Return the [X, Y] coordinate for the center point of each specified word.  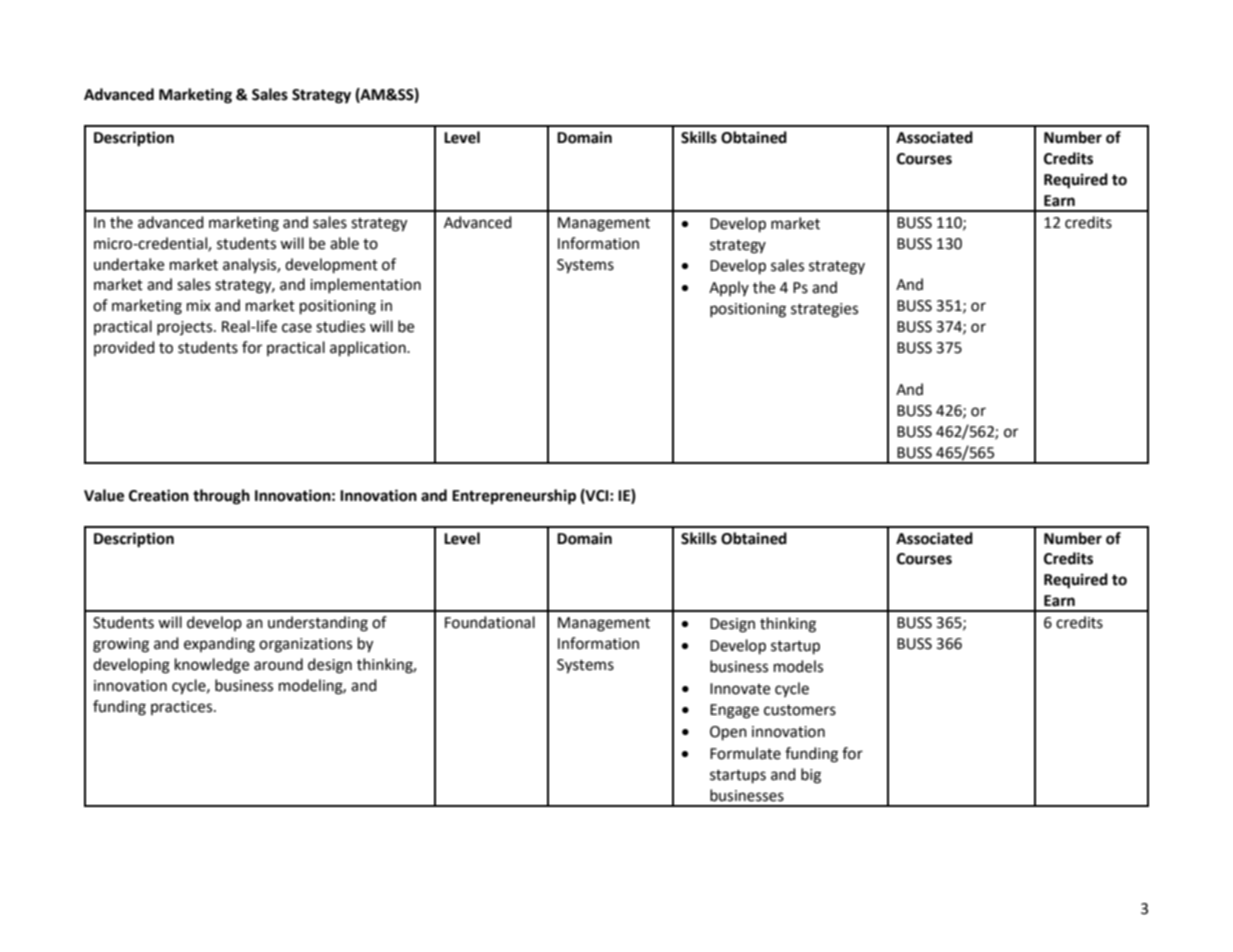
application [369, 349]
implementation [365, 285]
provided [124, 348]
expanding [219, 645]
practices [183, 708]
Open [728, 733]
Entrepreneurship [514, 497]
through [221, 497]
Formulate [745, 753]
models [798, 666]
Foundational [490, 622]
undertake [129, 264]
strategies [824, 310]
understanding [318, 624]
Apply [729, 288]
